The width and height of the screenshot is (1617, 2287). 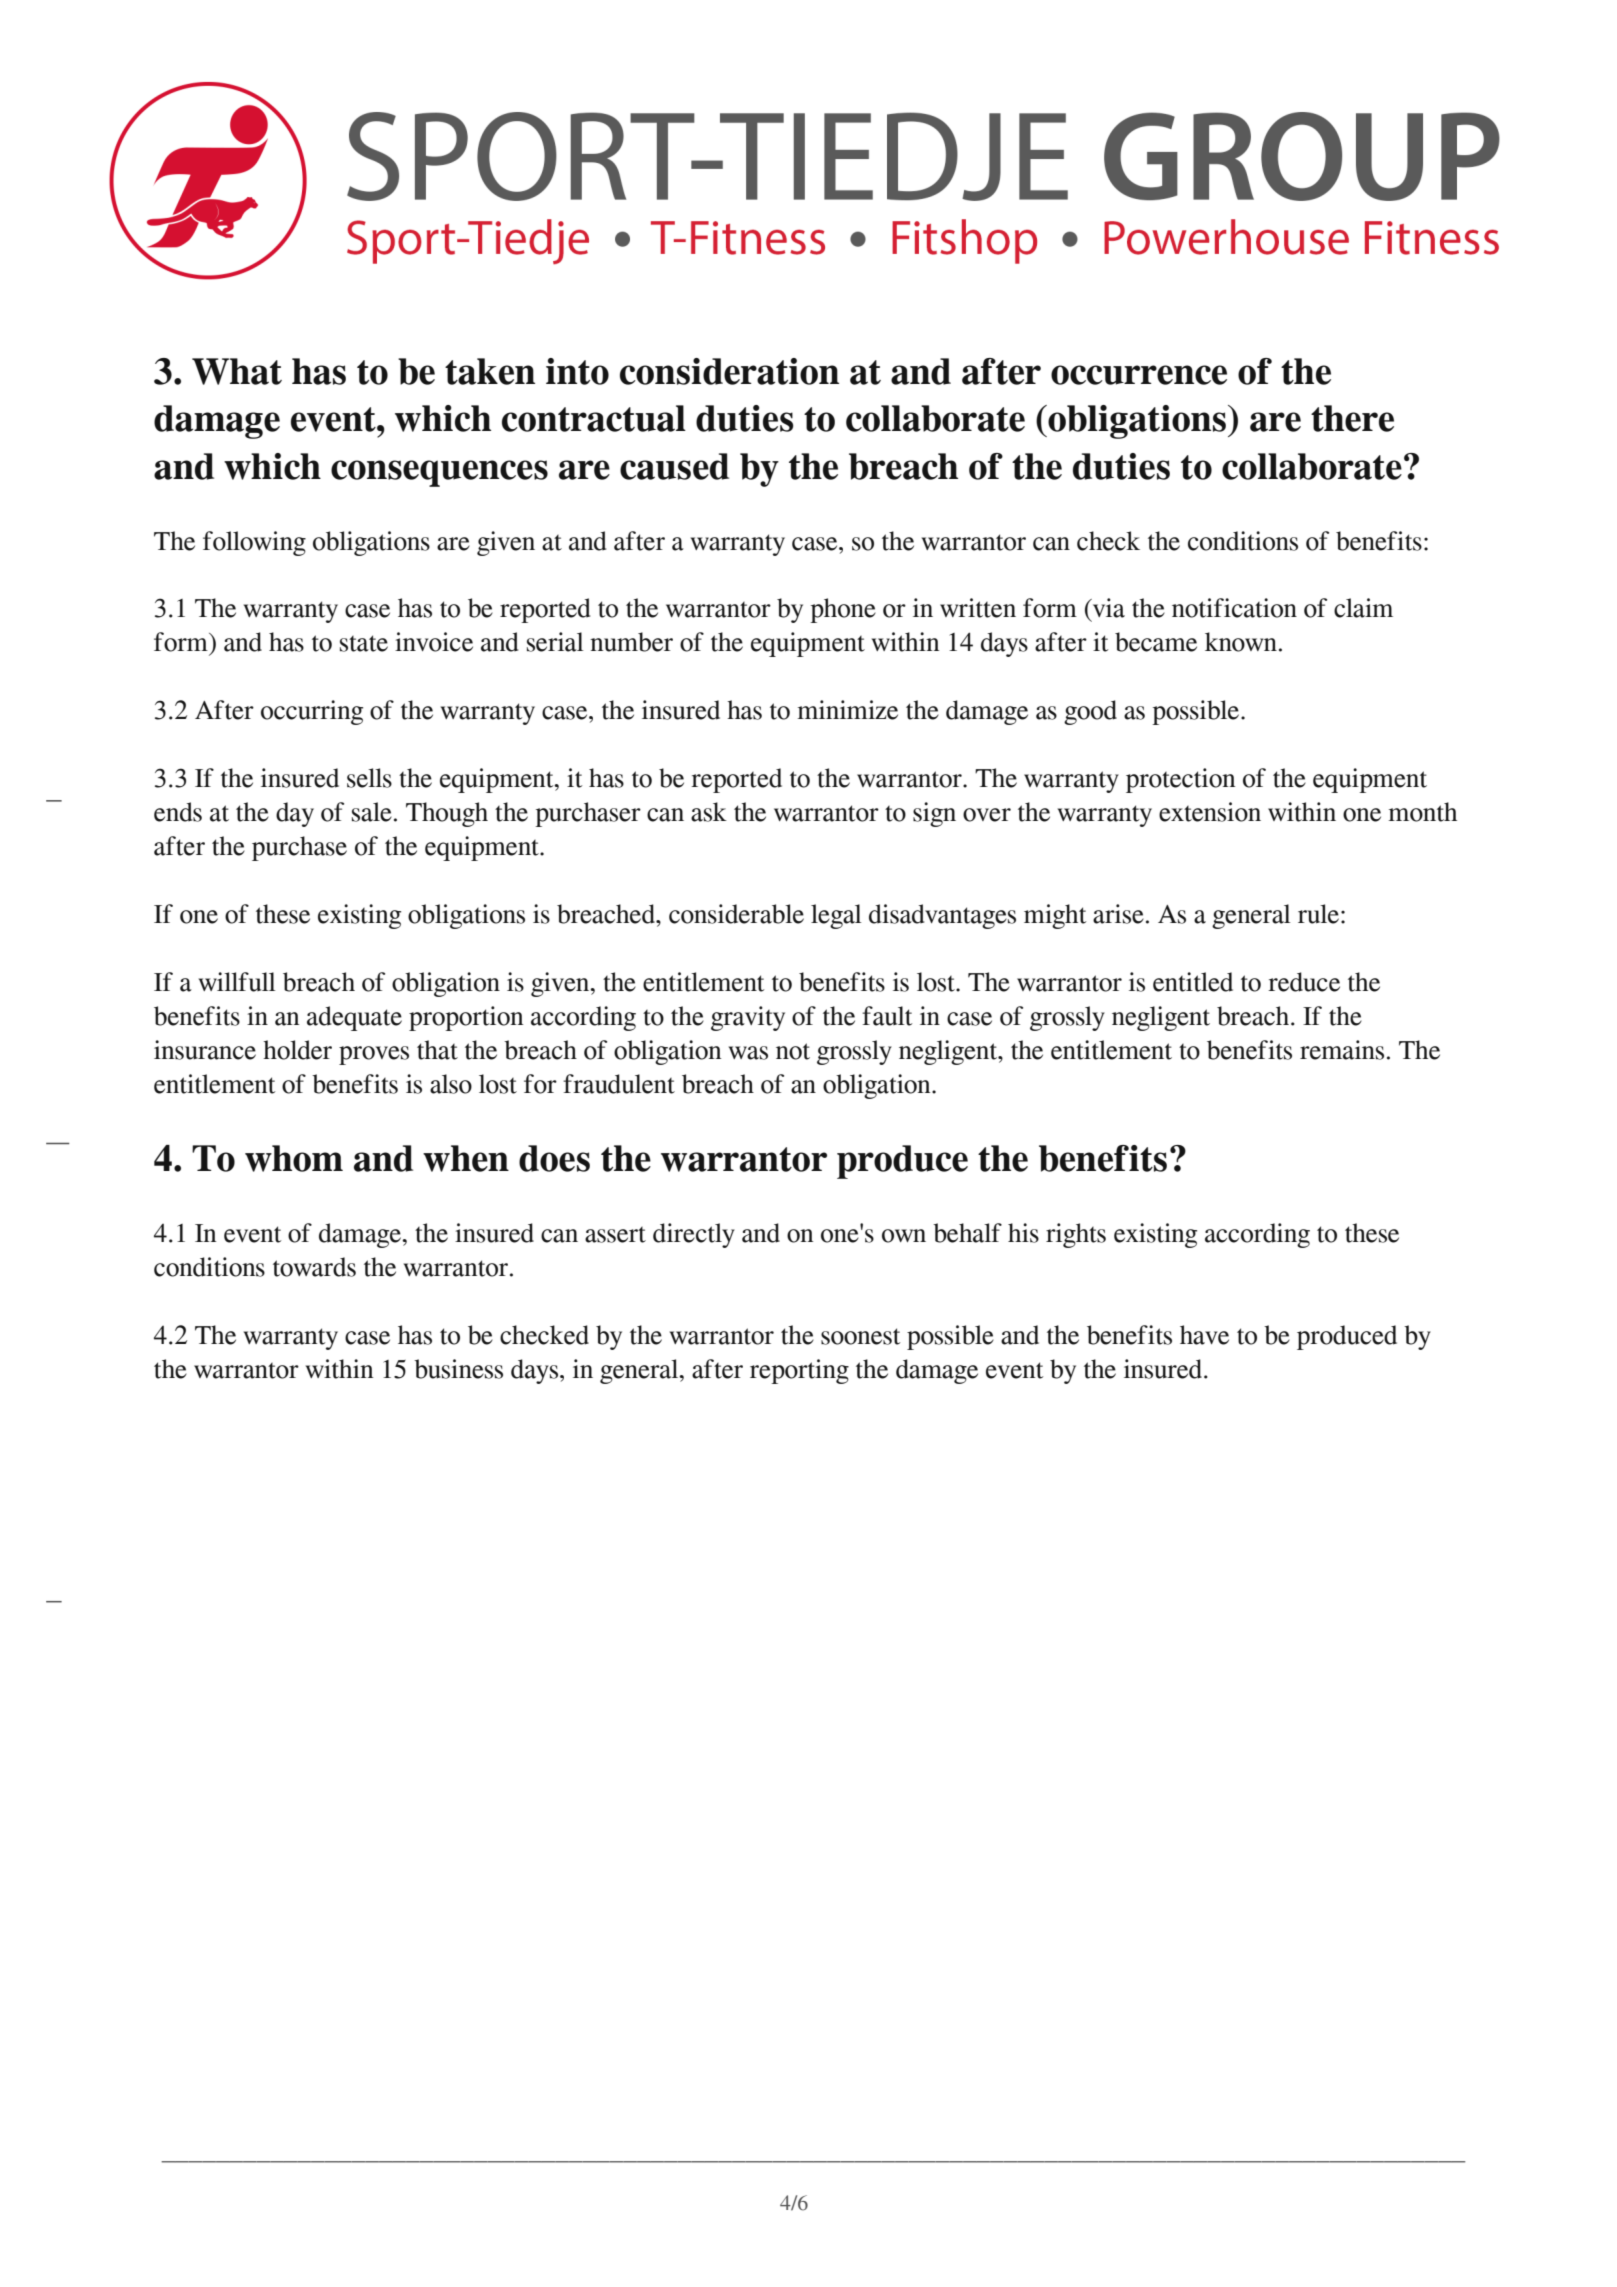 I want to click on phone, so click(x=843, y=610).
